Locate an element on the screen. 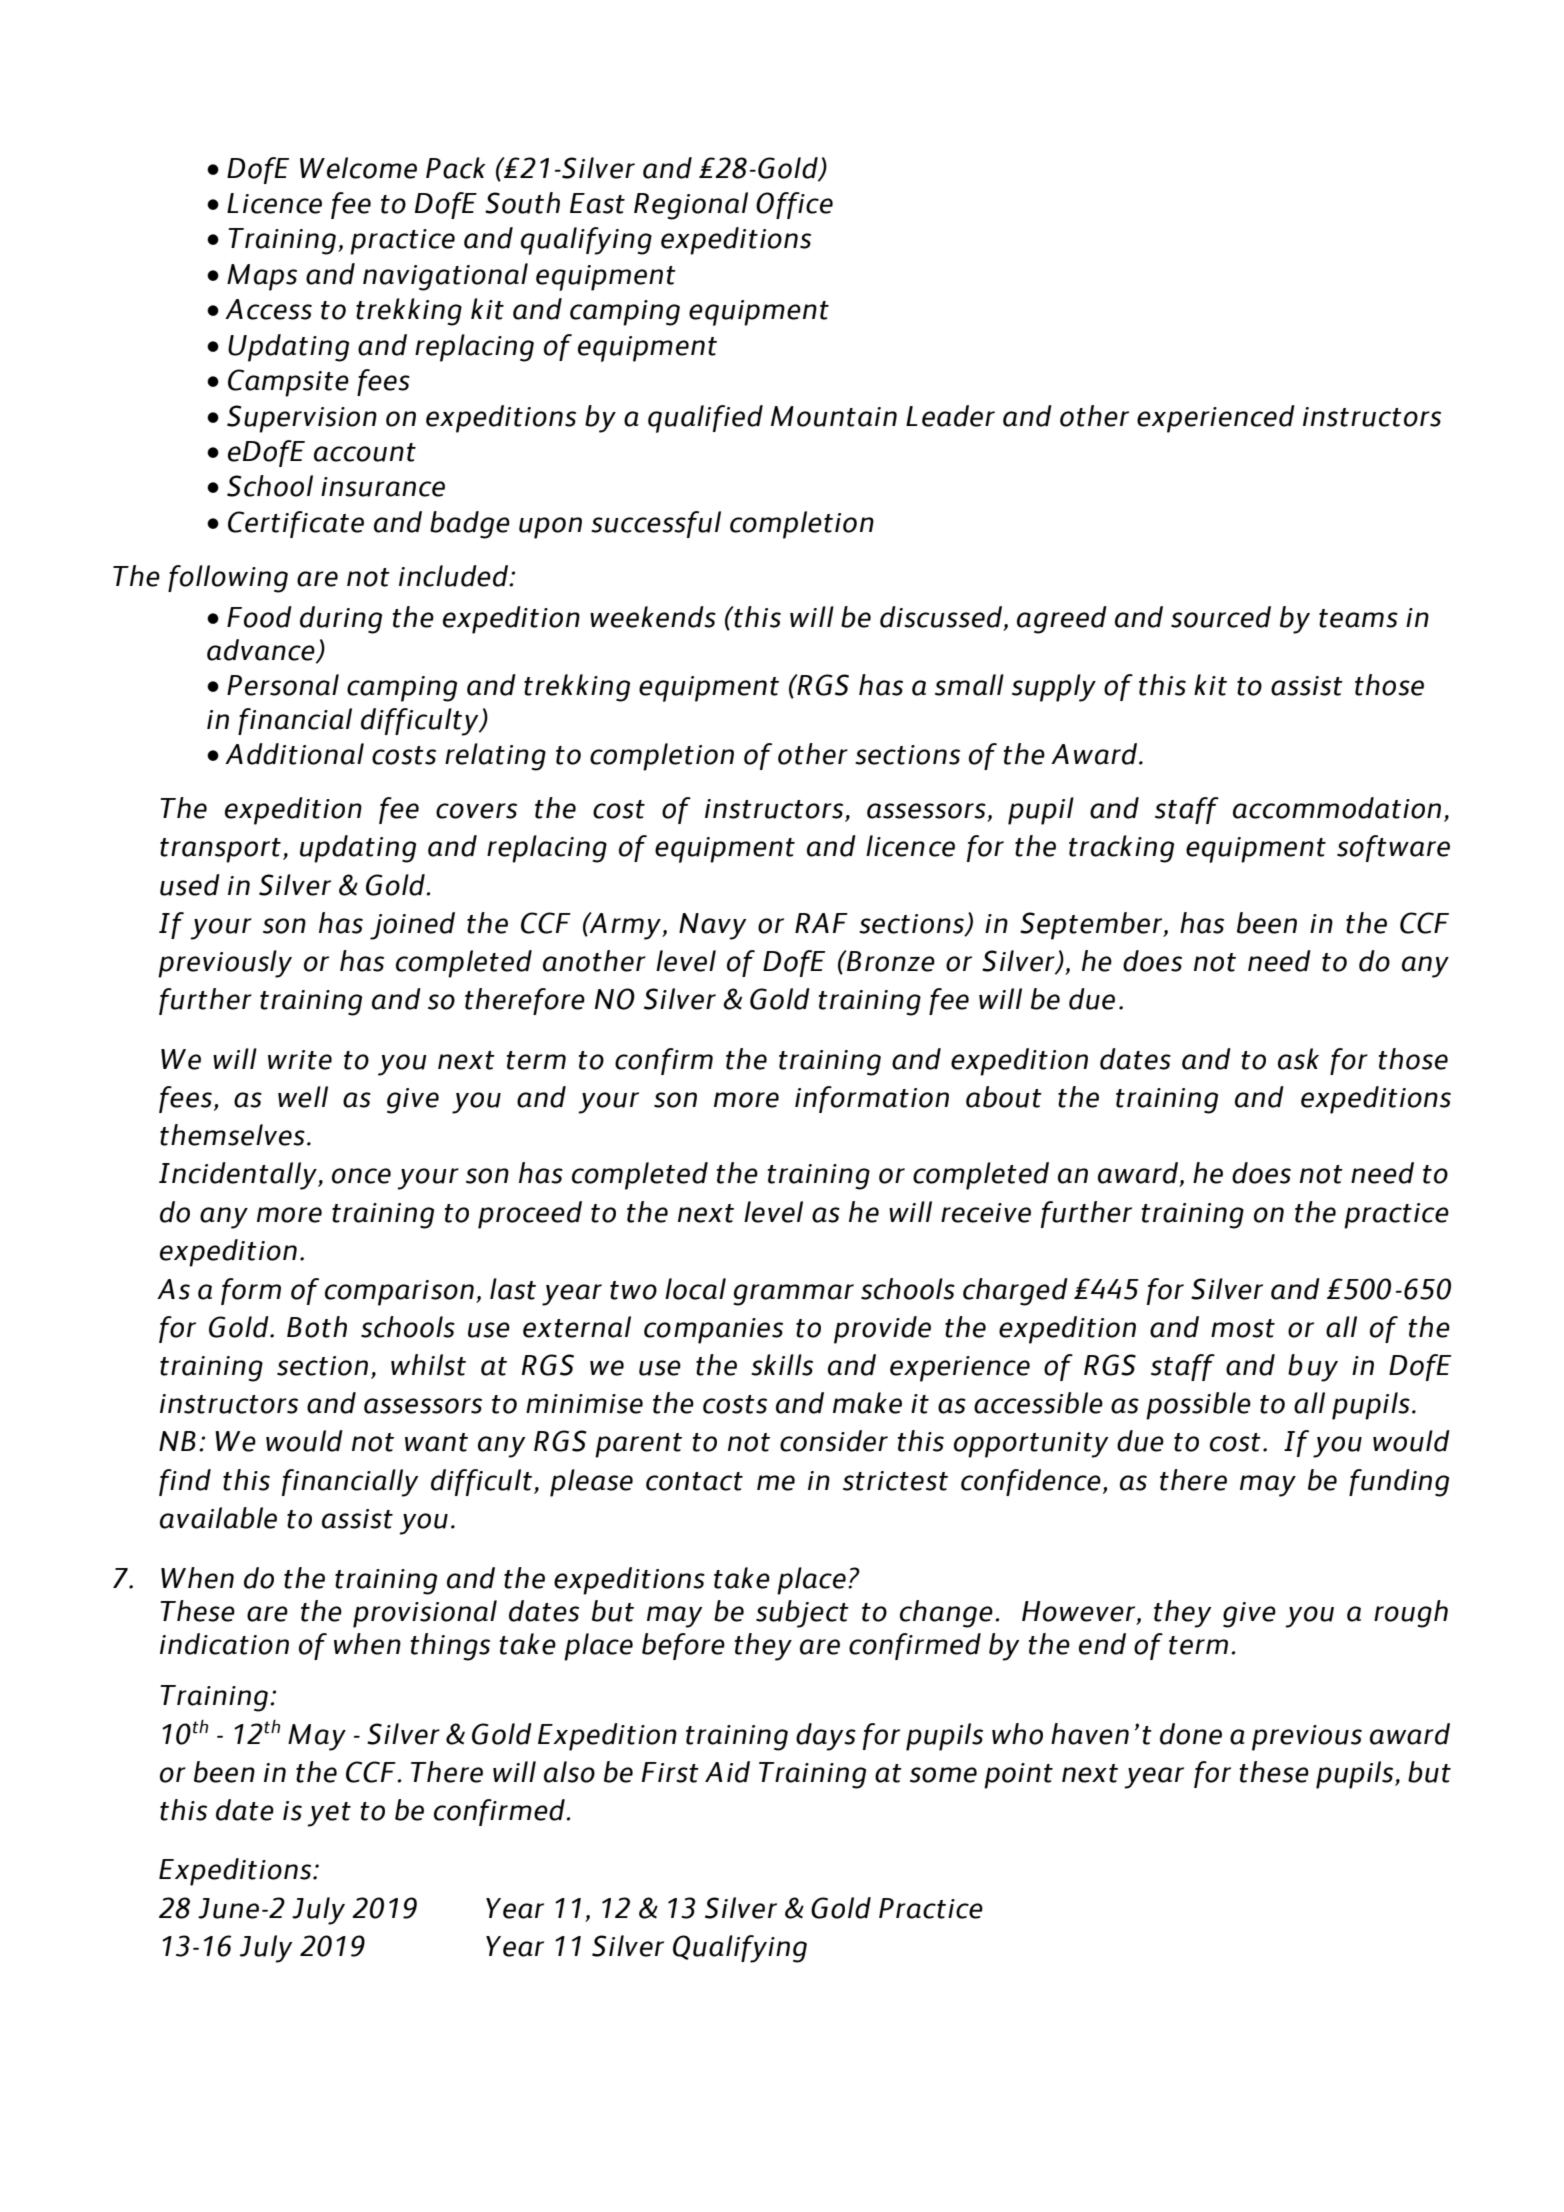 The width and height of the screenshot is (1564, 2212). Office is located at coordinates (794, 205).
